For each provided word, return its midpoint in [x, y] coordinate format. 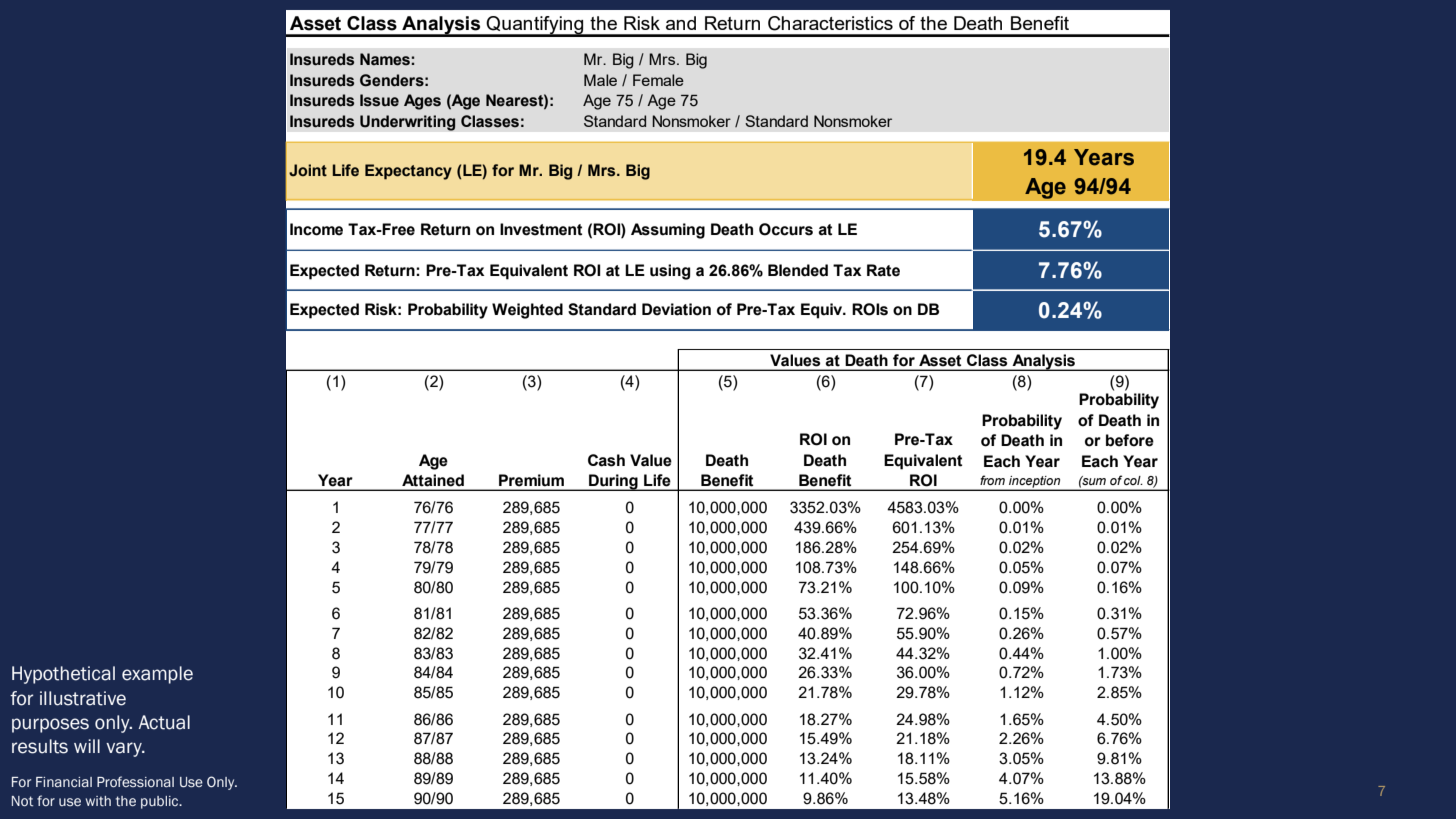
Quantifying [535, 26]
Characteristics [830, 23]
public [161, 802]
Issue [379, 100]
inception [1035, 483]
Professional [135, 782]
